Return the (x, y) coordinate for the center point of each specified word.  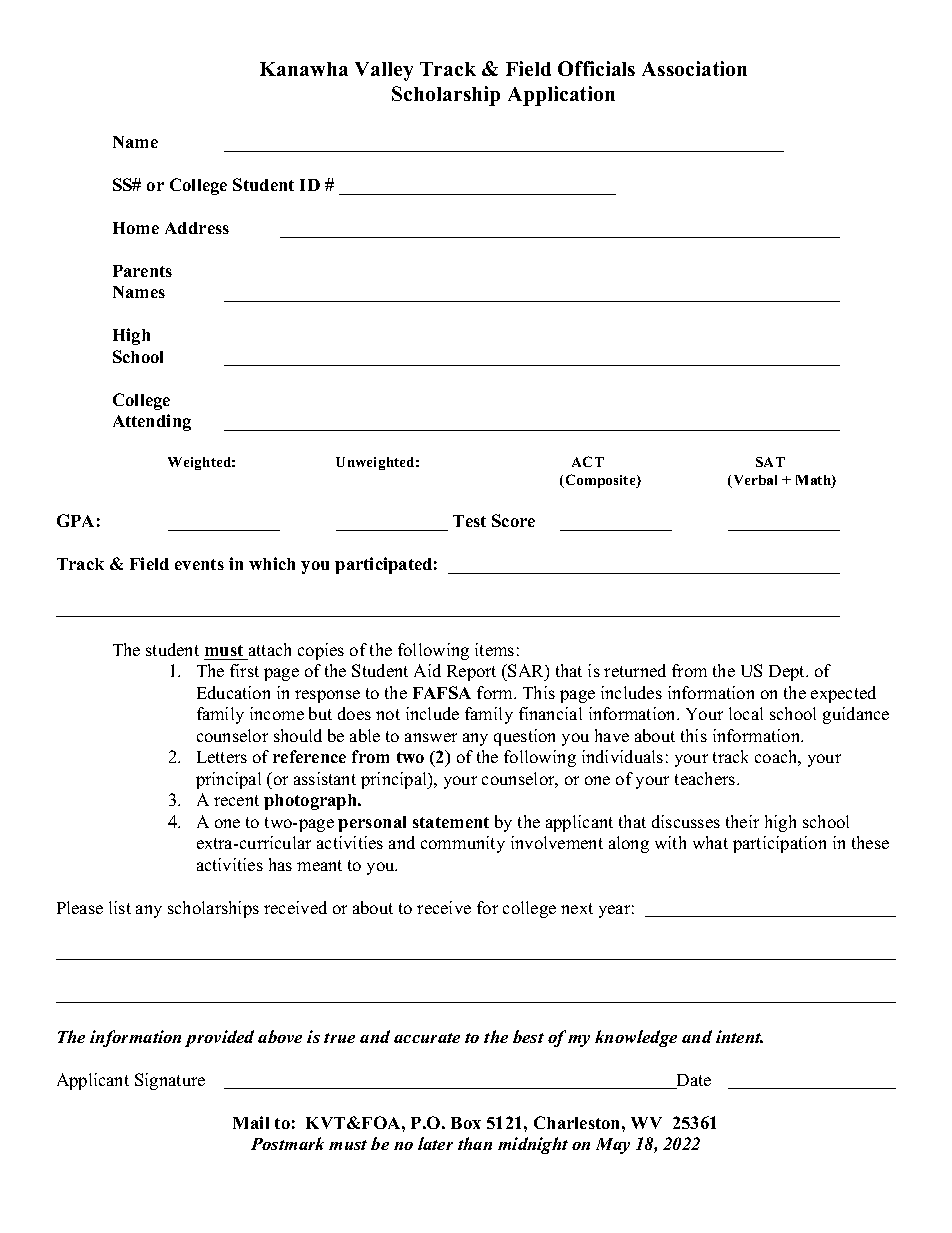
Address (197, 228)
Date (693, 1081)
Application (561, 96)
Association (694, 68)
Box (466, 1123)
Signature (170, 1081)
